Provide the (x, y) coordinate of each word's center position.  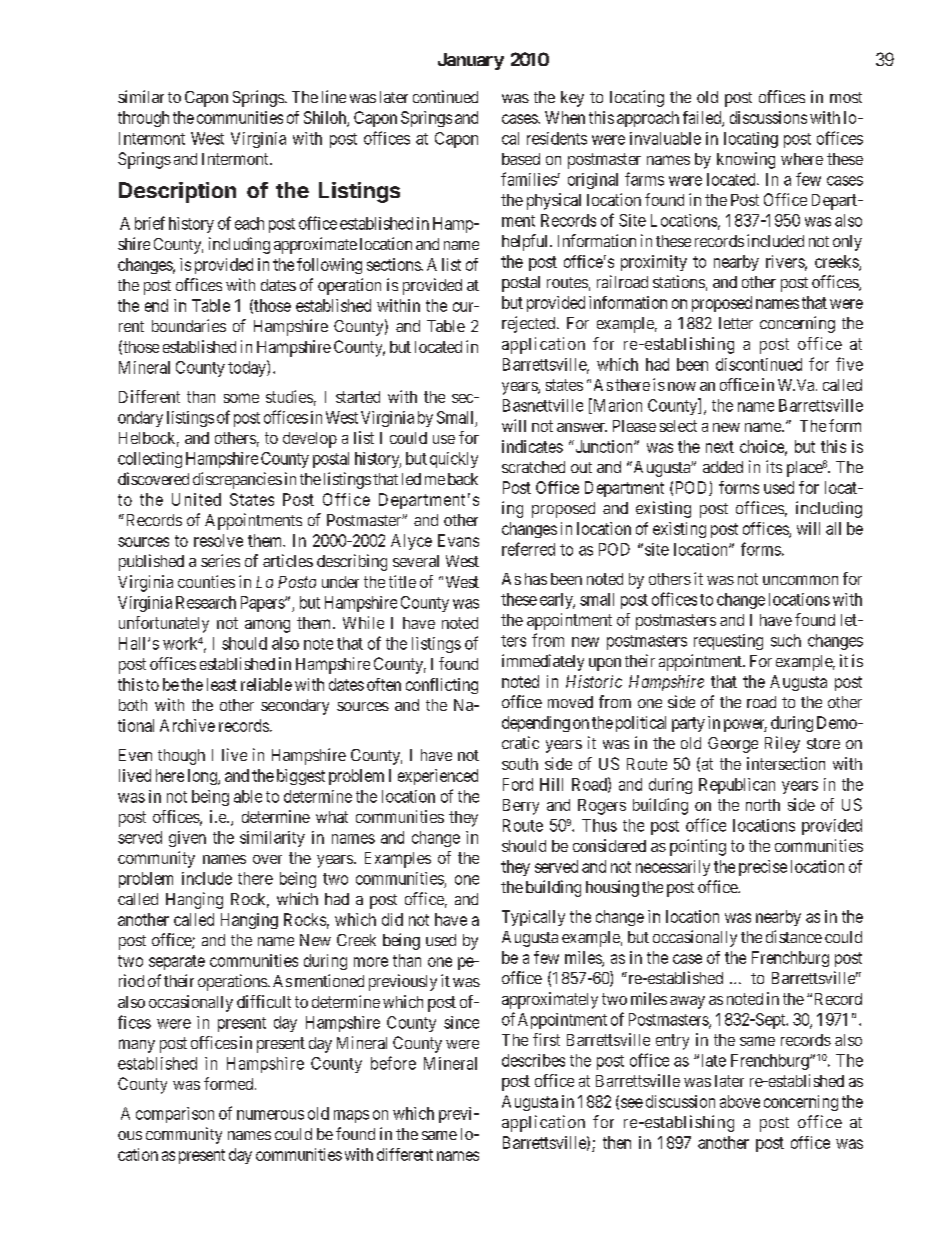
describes (533, 1060)
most (846, 97)
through (143, 119)
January (471, 61)
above (740, 1101)
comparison (175, 1115)
